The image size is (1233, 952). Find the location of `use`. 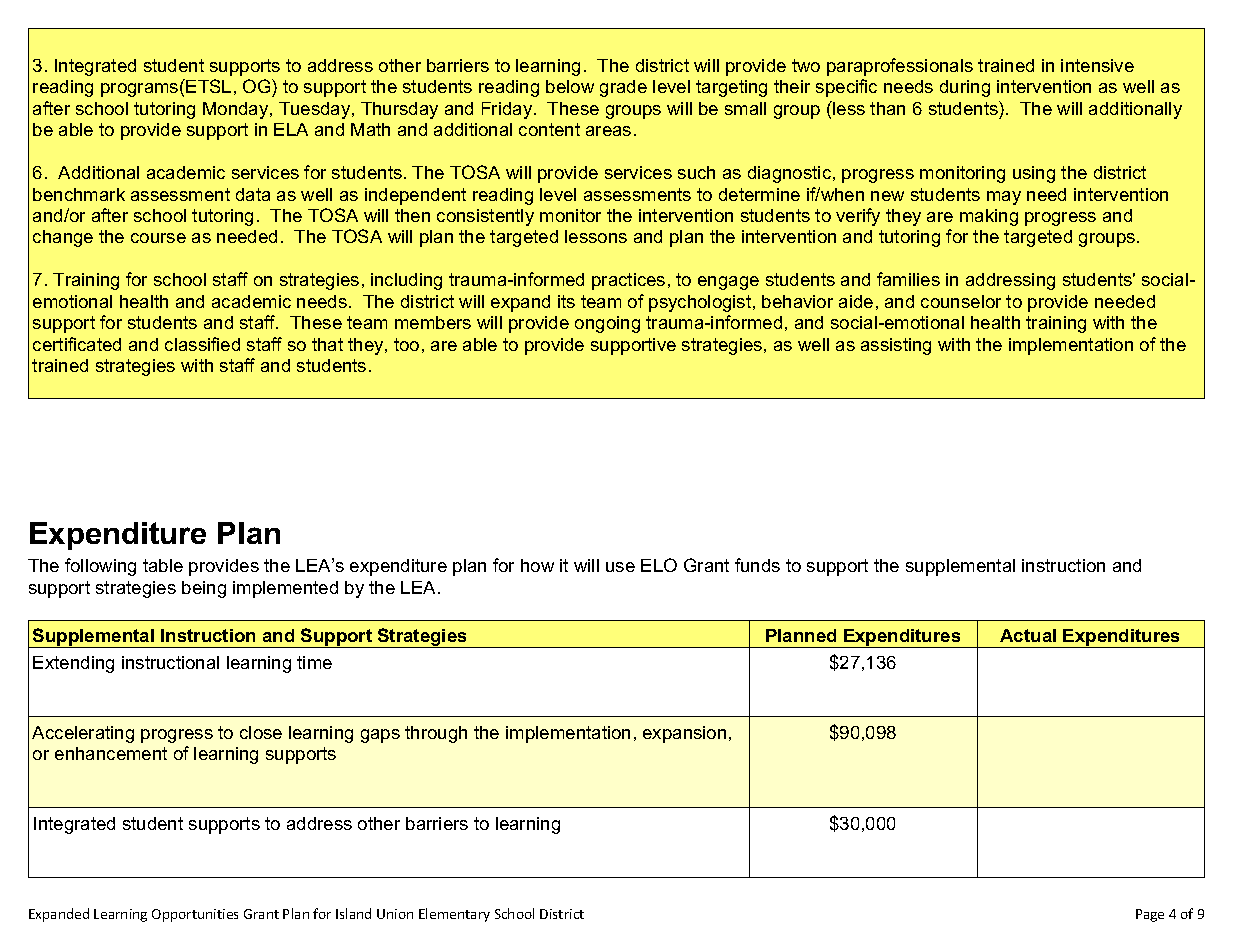

use is located at coordinates (620, 567).
